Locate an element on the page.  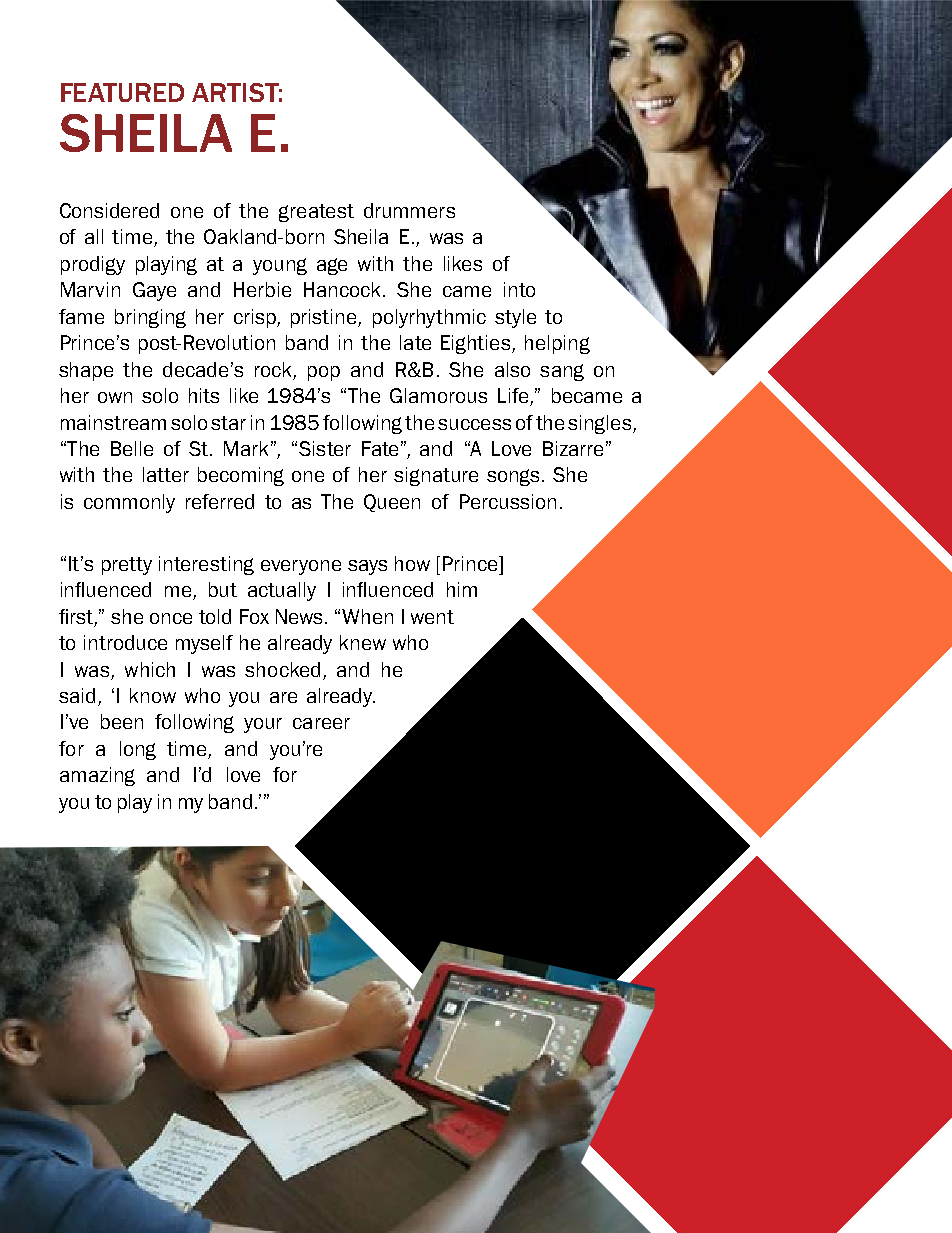
FEATURED is located at coordinates (122, 92).
